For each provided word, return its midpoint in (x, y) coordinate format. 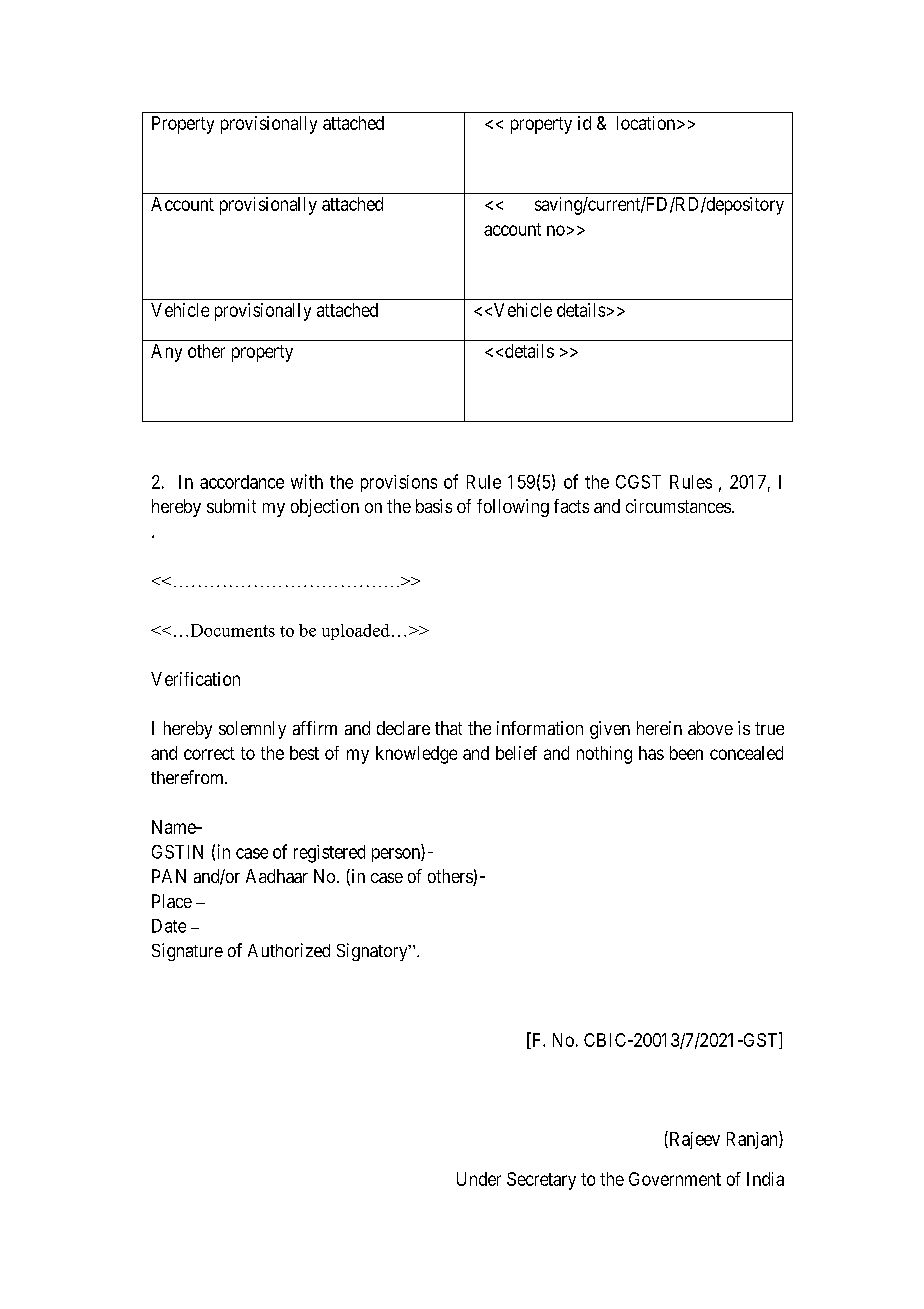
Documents (233, 630)
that (448, 728)
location (647, 123)
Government (675, 1179)
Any (166, 353)
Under (479, 1179)
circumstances (678, 506)
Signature (187, 952)
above (710, 728)
